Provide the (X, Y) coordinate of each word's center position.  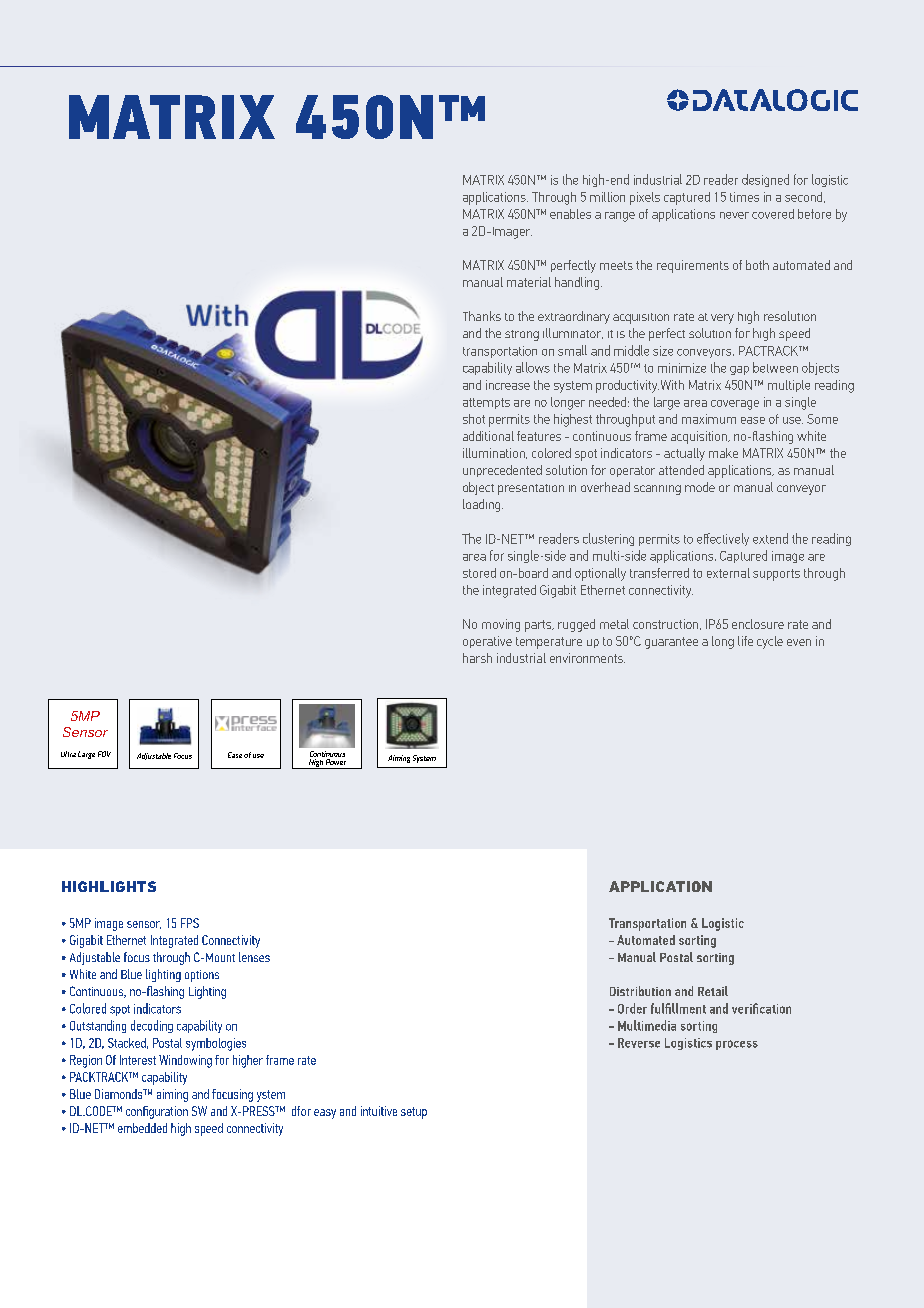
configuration (157, 1112)
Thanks (482, 316)
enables (570, 214)
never (734, 215)
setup (414, 1113)
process (737, 1045)
